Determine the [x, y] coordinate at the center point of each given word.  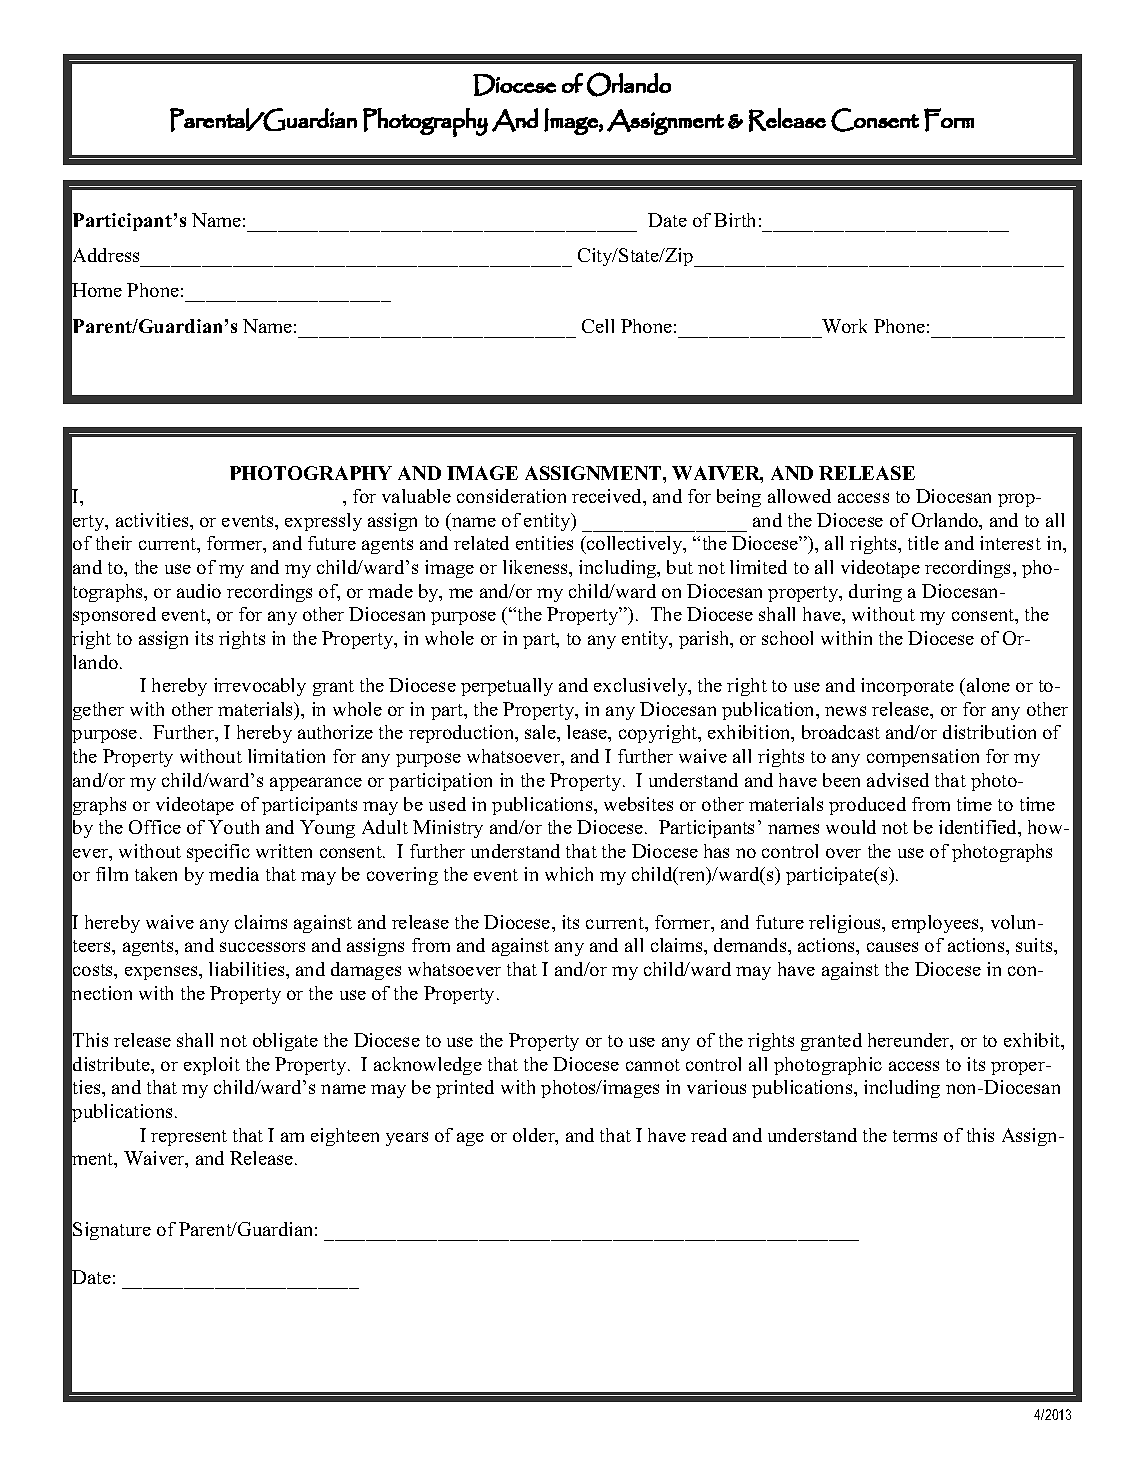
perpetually [507, 687]
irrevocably [260, 687]
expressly [323, 522]
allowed [799, 496]
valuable [416, 496]
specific [218, 853]
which [569, 874]
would [851, 827]
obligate [285, 1042]
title [923, 543]
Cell [598, 326]
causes [892, 947]
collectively [635, 545]
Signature [112, 1231]
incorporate [907, 687]
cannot [653, 1065]
